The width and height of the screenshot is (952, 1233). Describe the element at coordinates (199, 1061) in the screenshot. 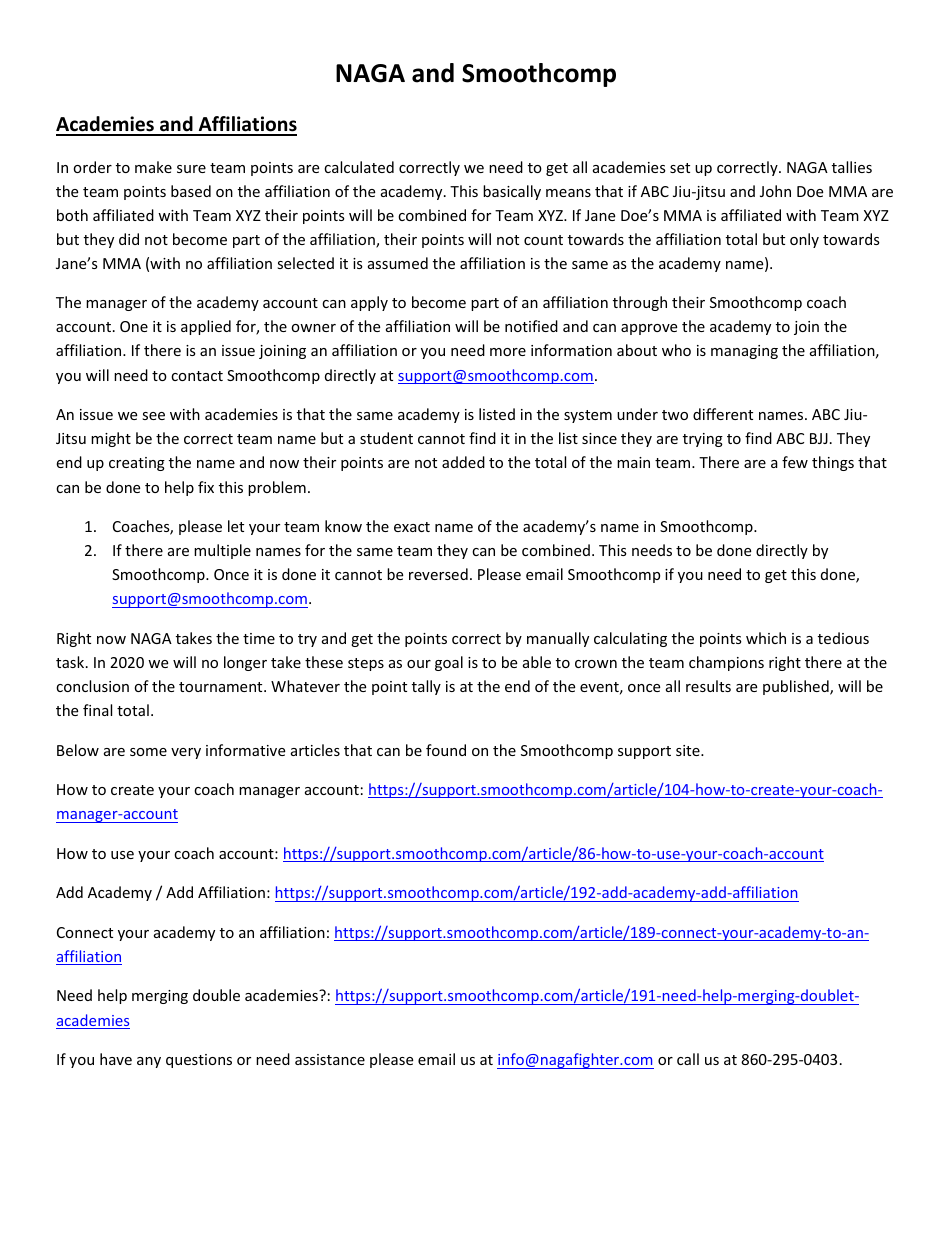

I see `questions` at that location.
